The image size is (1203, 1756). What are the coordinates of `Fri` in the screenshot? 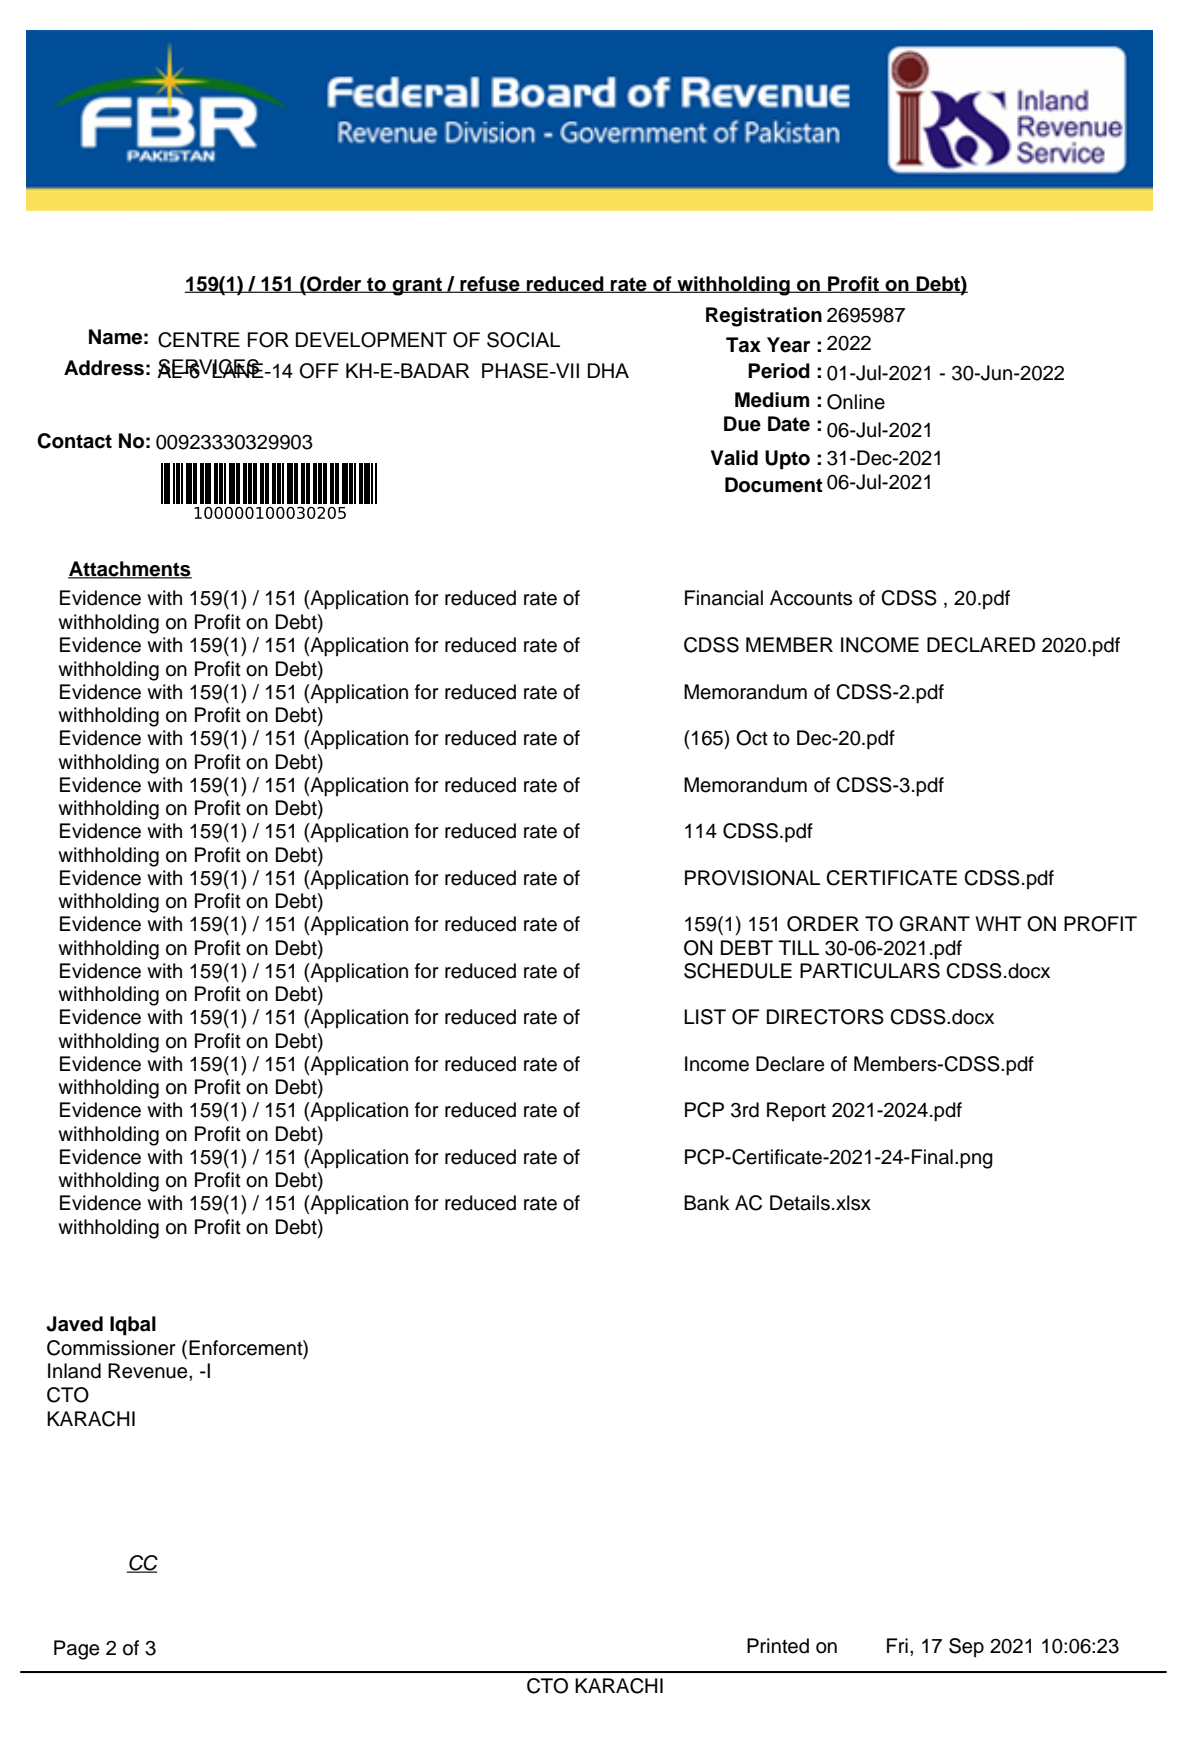 It's located at (897, 1645).
